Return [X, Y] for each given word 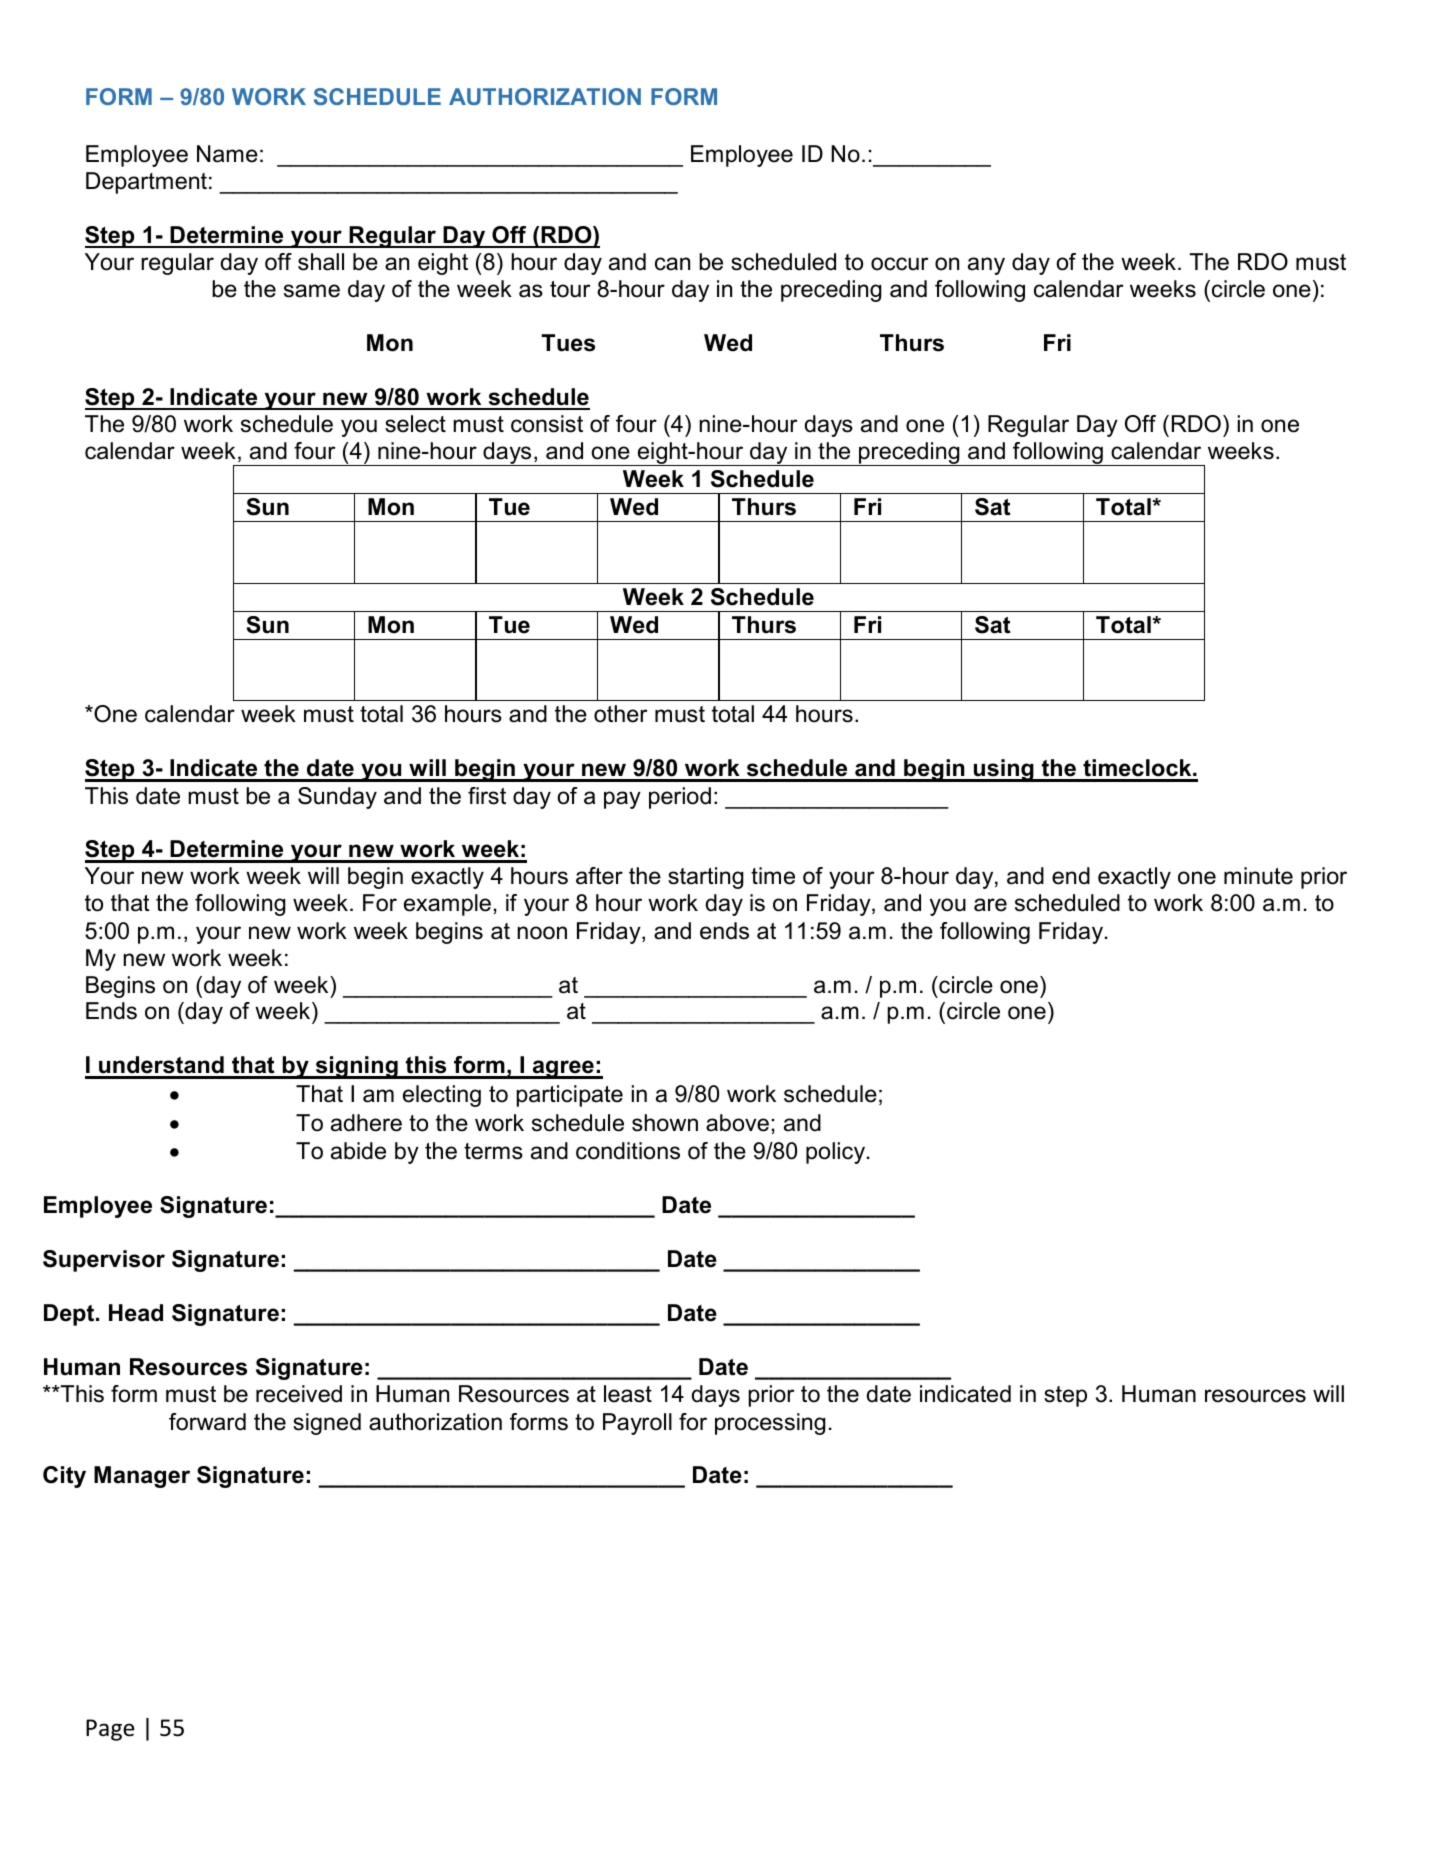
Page [110, 1730]
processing [770, 1424]
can [672, 264]
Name [227, 154]
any [986, 266]
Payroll [637, 1424]
